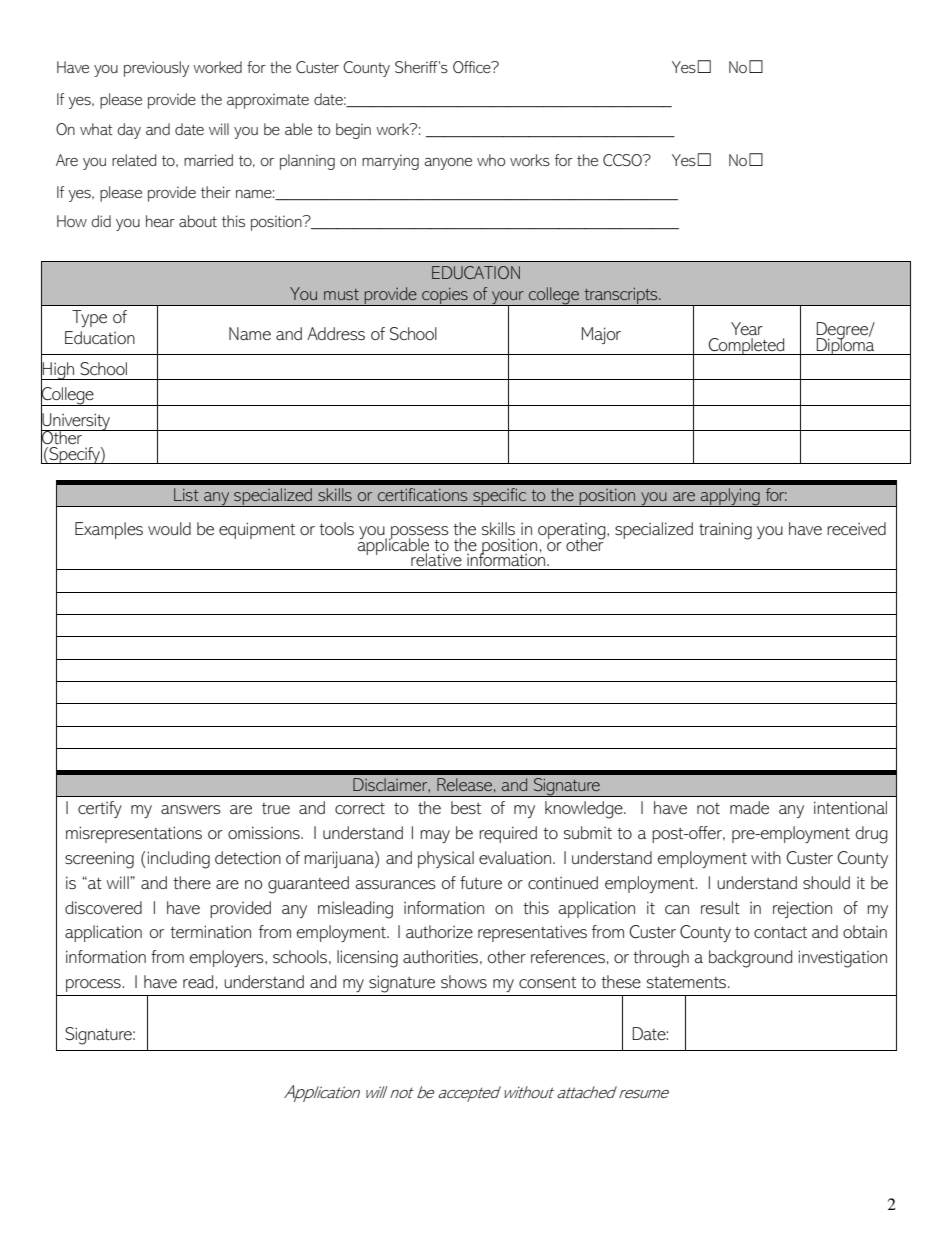 The image size is (952, 1233). Describe the element at coordinates (198, 981) in the screenshot. I see `read` at that location.
